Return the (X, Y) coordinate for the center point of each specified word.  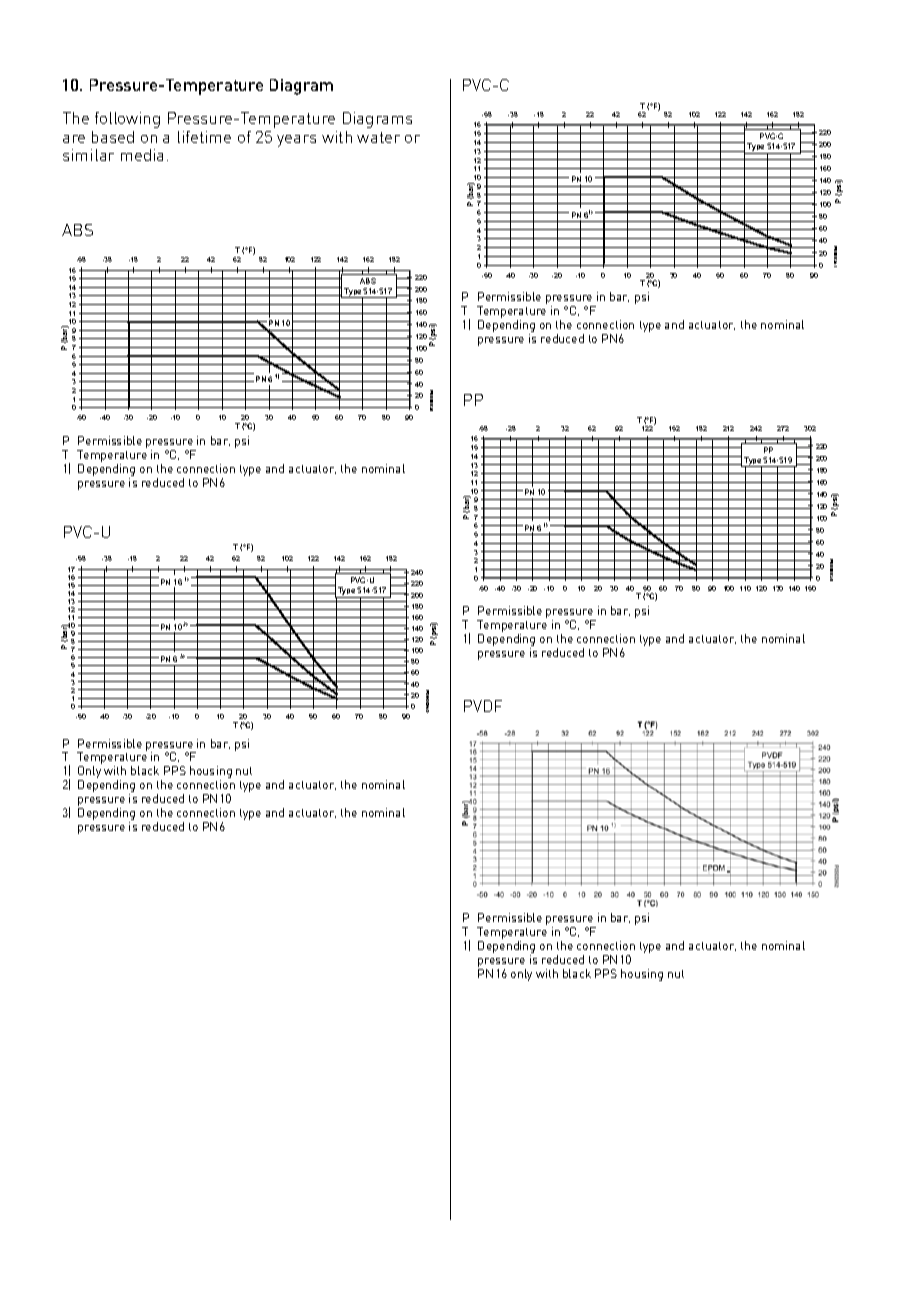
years (296, 141)
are (74, 139)
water (378, 137)
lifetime (204, 137)
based (113, 137)
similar (88, 155)
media (142, 155)
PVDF (483, 706)
